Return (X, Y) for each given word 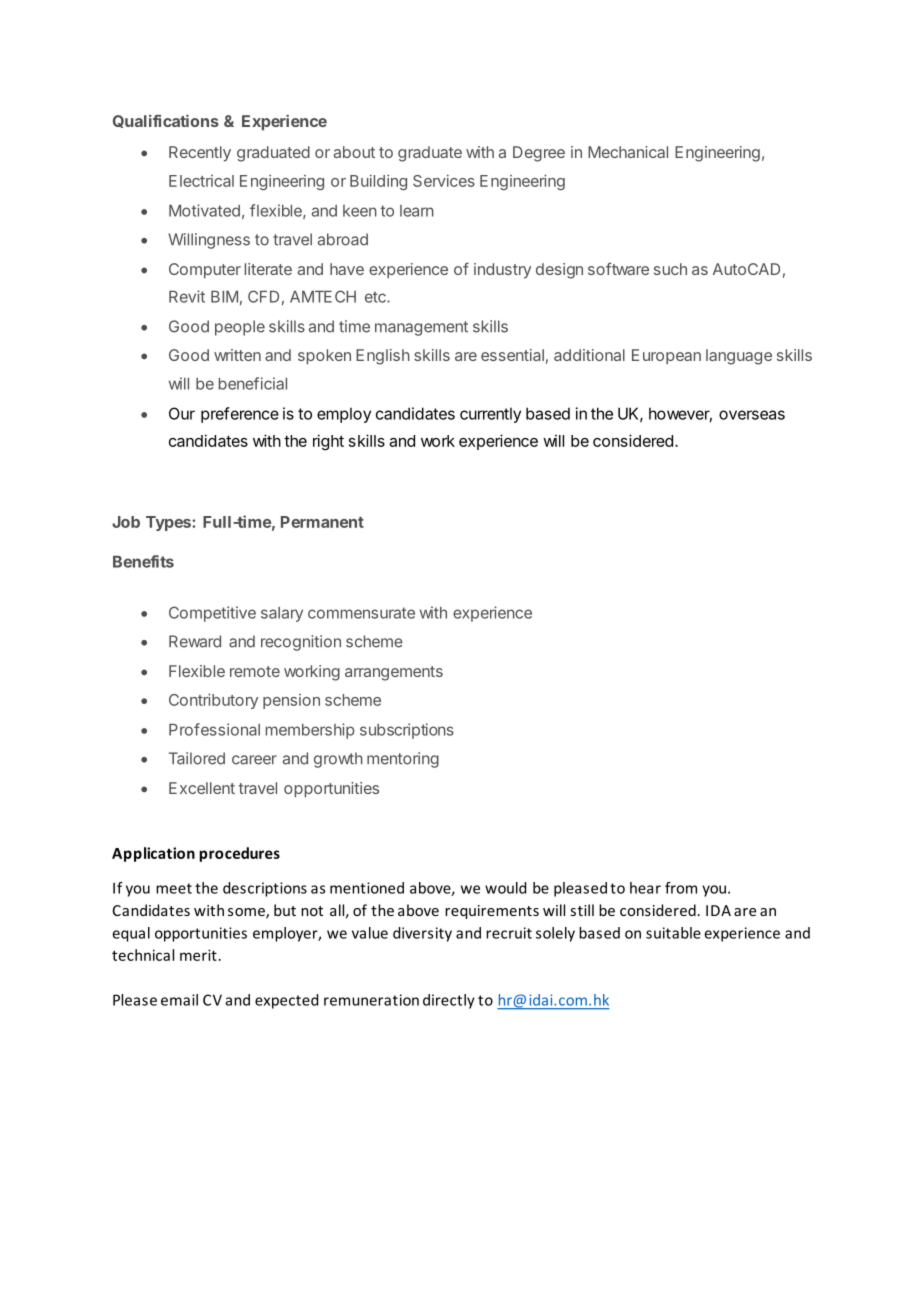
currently (490, 415)
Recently (200, 154)
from (681, 888)
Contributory (213, 701)
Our (182, 413)
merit (198, 955)
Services (444, 180)
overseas (752, 415)
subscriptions (407, 731)
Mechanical (628, 152)
